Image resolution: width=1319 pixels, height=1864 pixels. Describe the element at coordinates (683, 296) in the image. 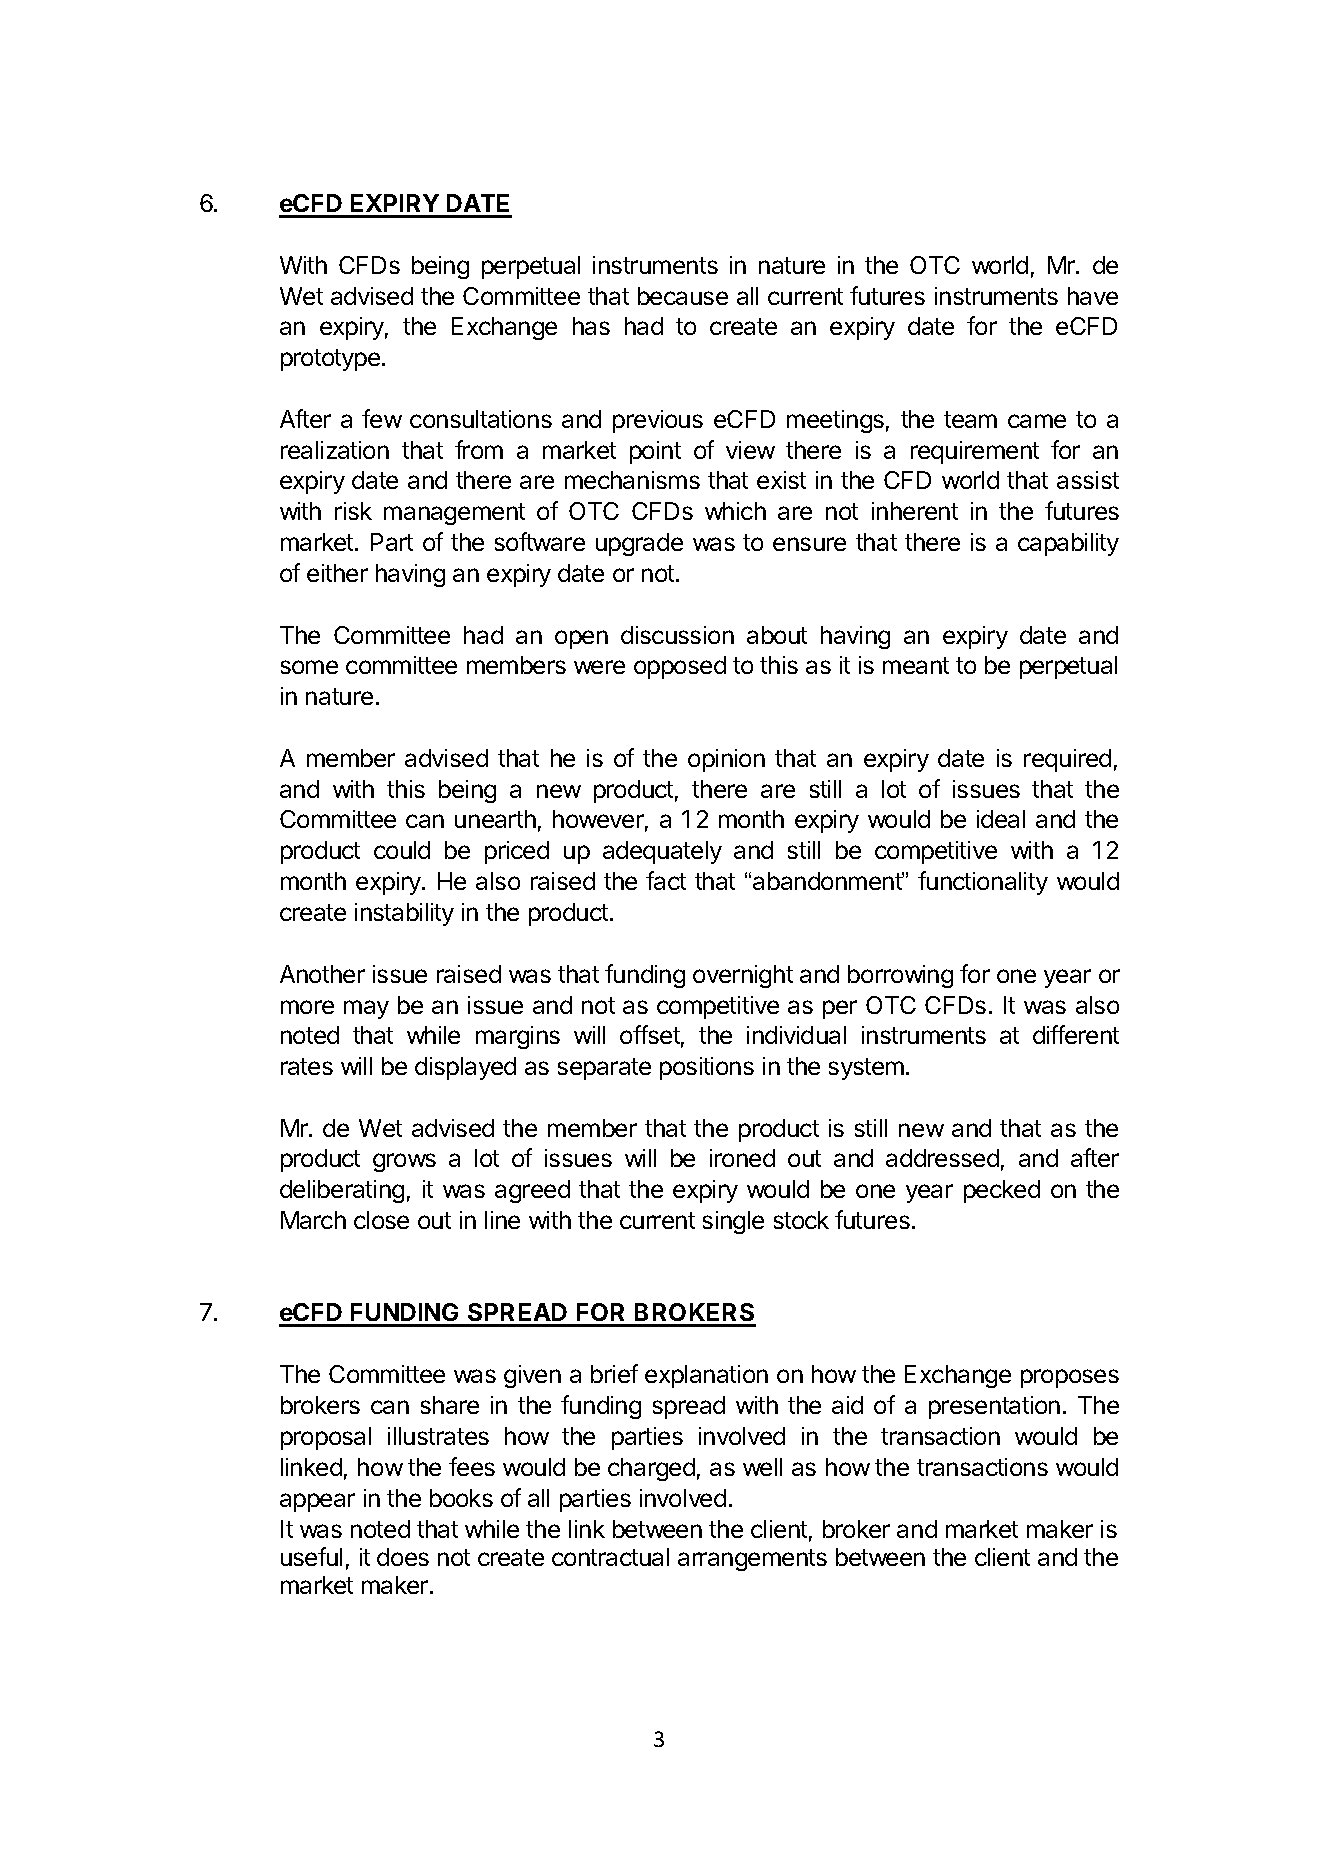

I see `because` at that location.
